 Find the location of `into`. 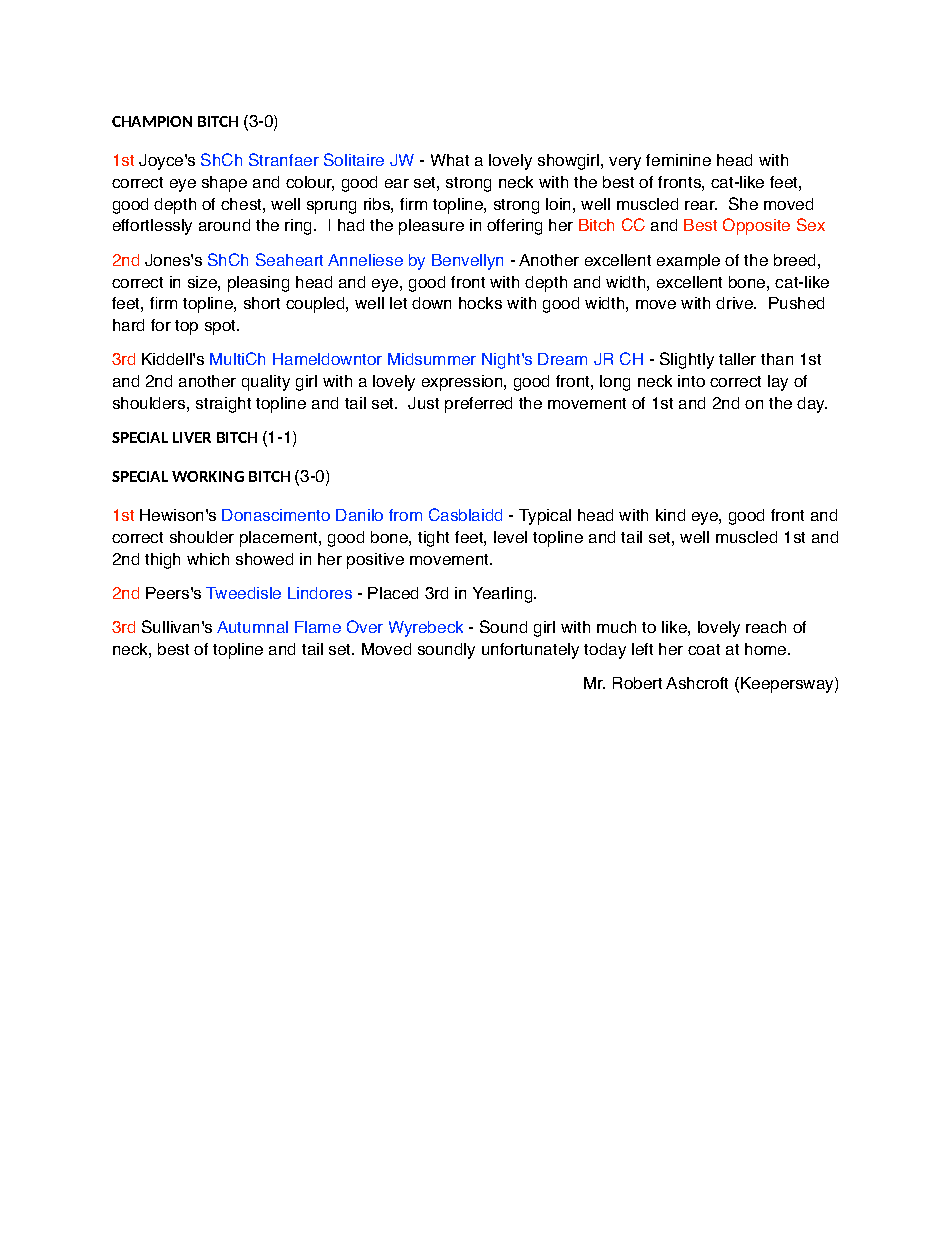

into is located at coordinates (691, 381).
